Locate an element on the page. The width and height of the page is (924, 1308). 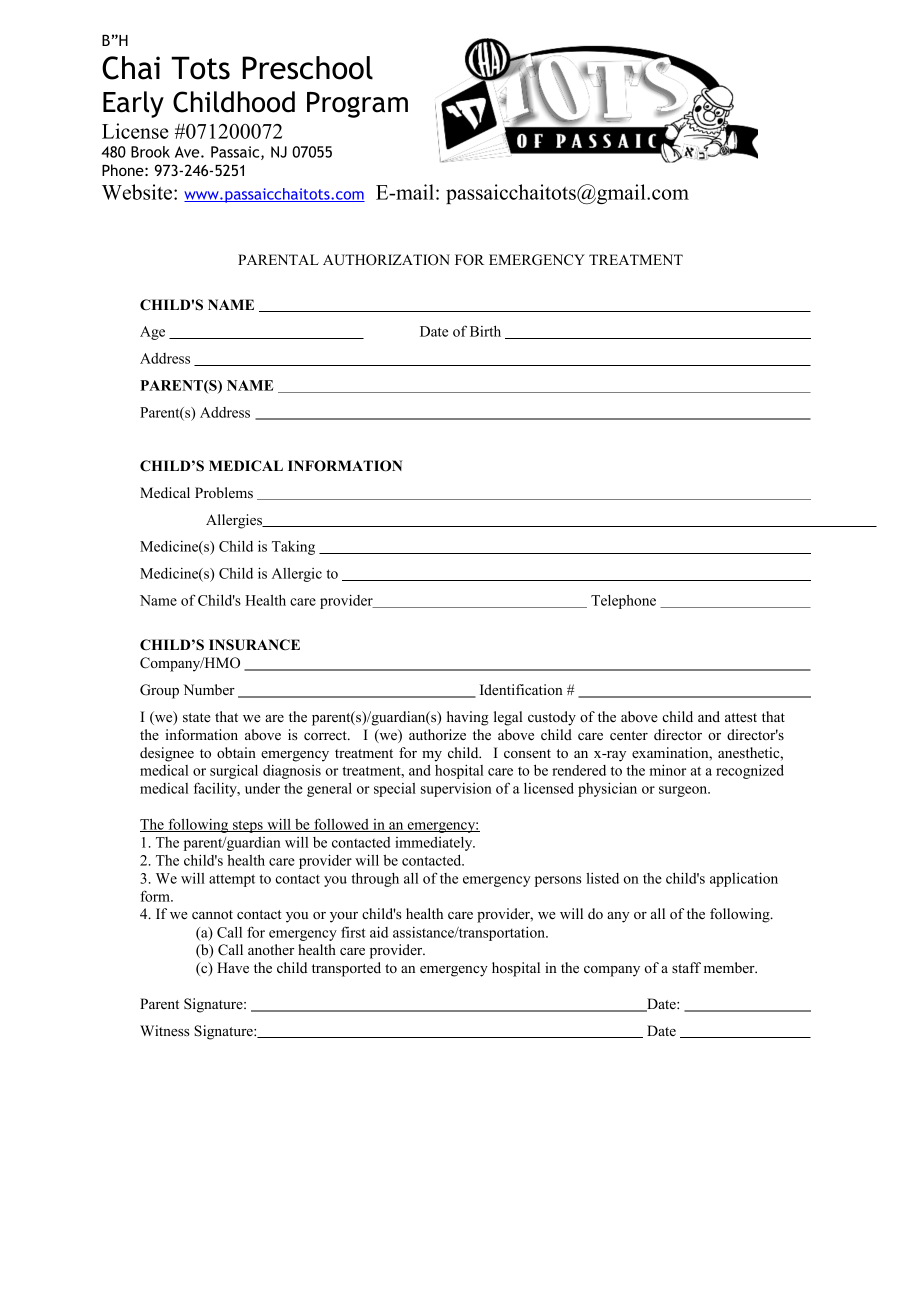
attest is located at coordinates (741, 717).
